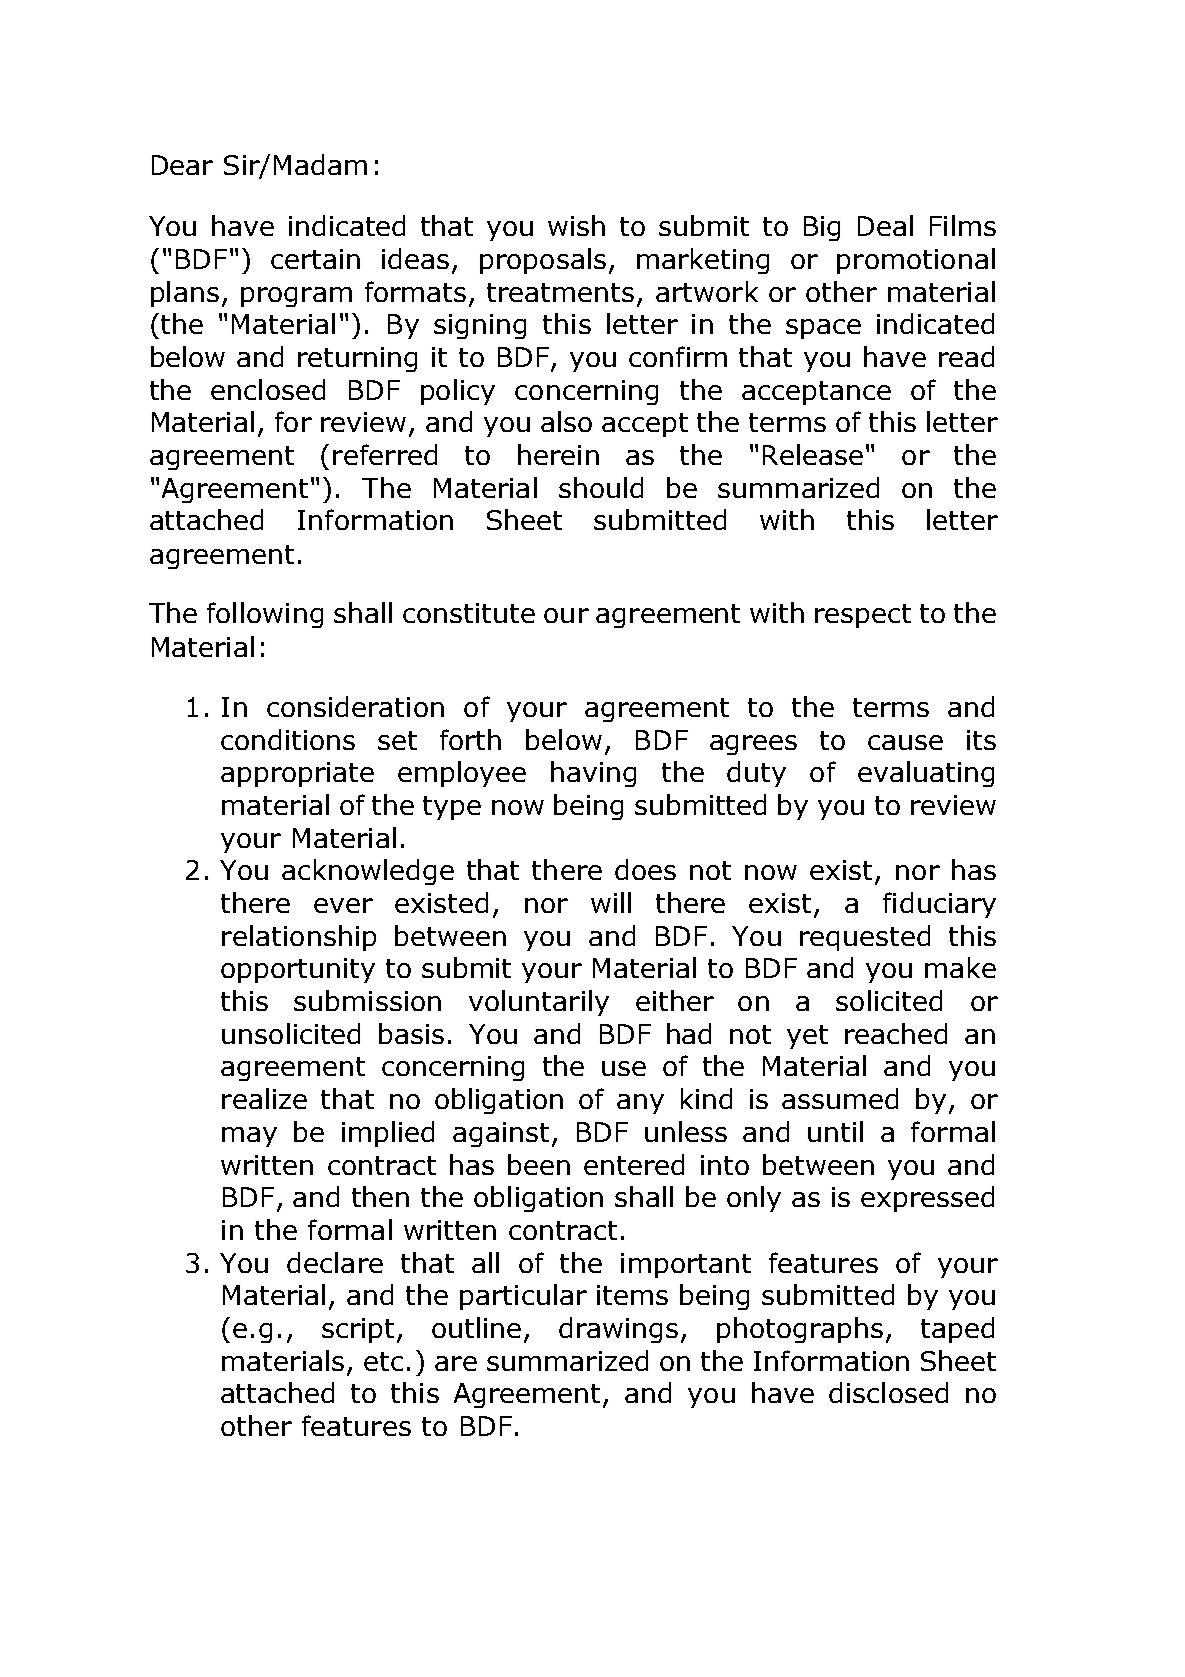 The height and width of the document is (1677, 1185). Describe the element at coordinates (299, 938) in the document. I see `relationship` at that location.
